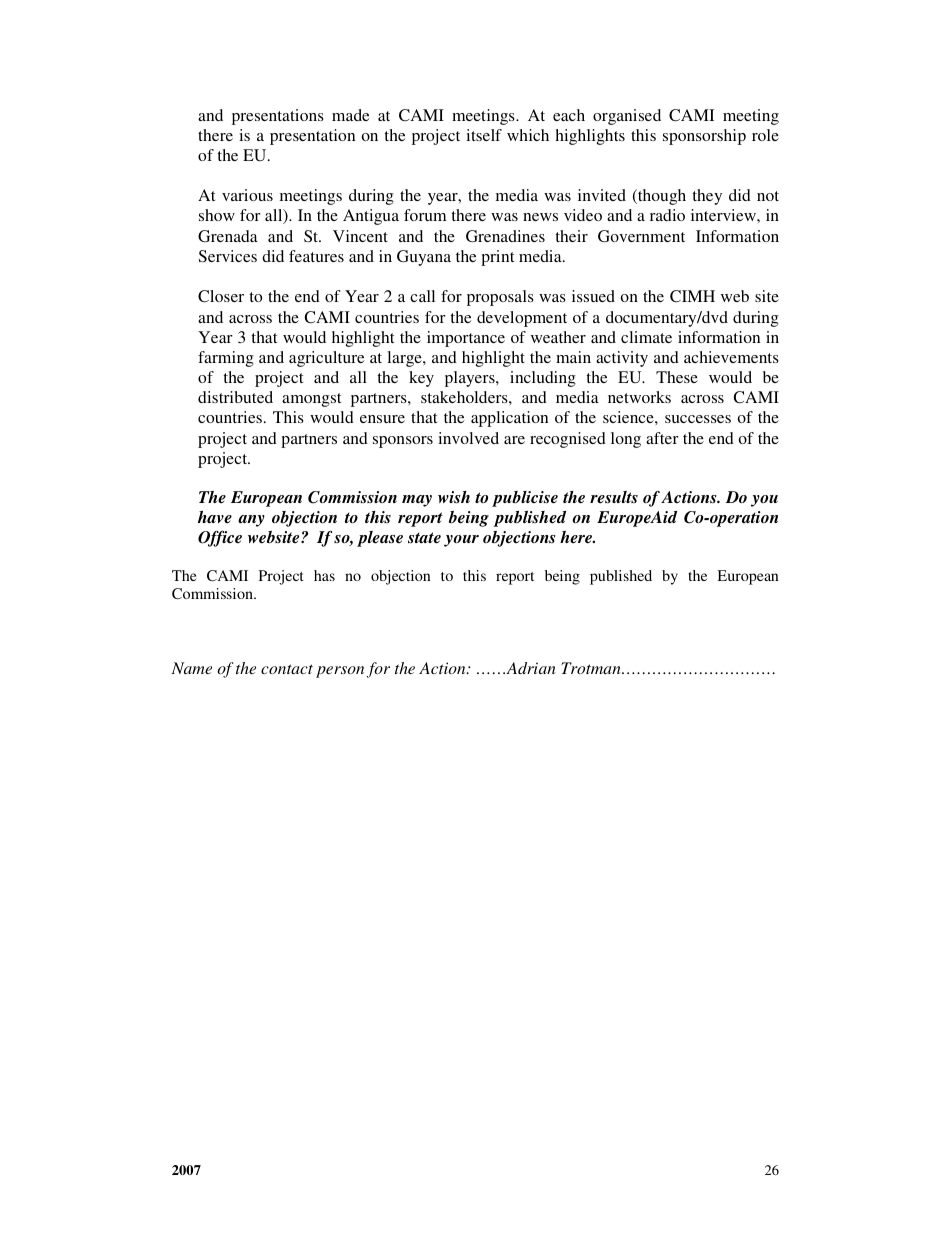  Describe the element at coordinates (287, 669) in the screenshot. I see `contact` at that location.
